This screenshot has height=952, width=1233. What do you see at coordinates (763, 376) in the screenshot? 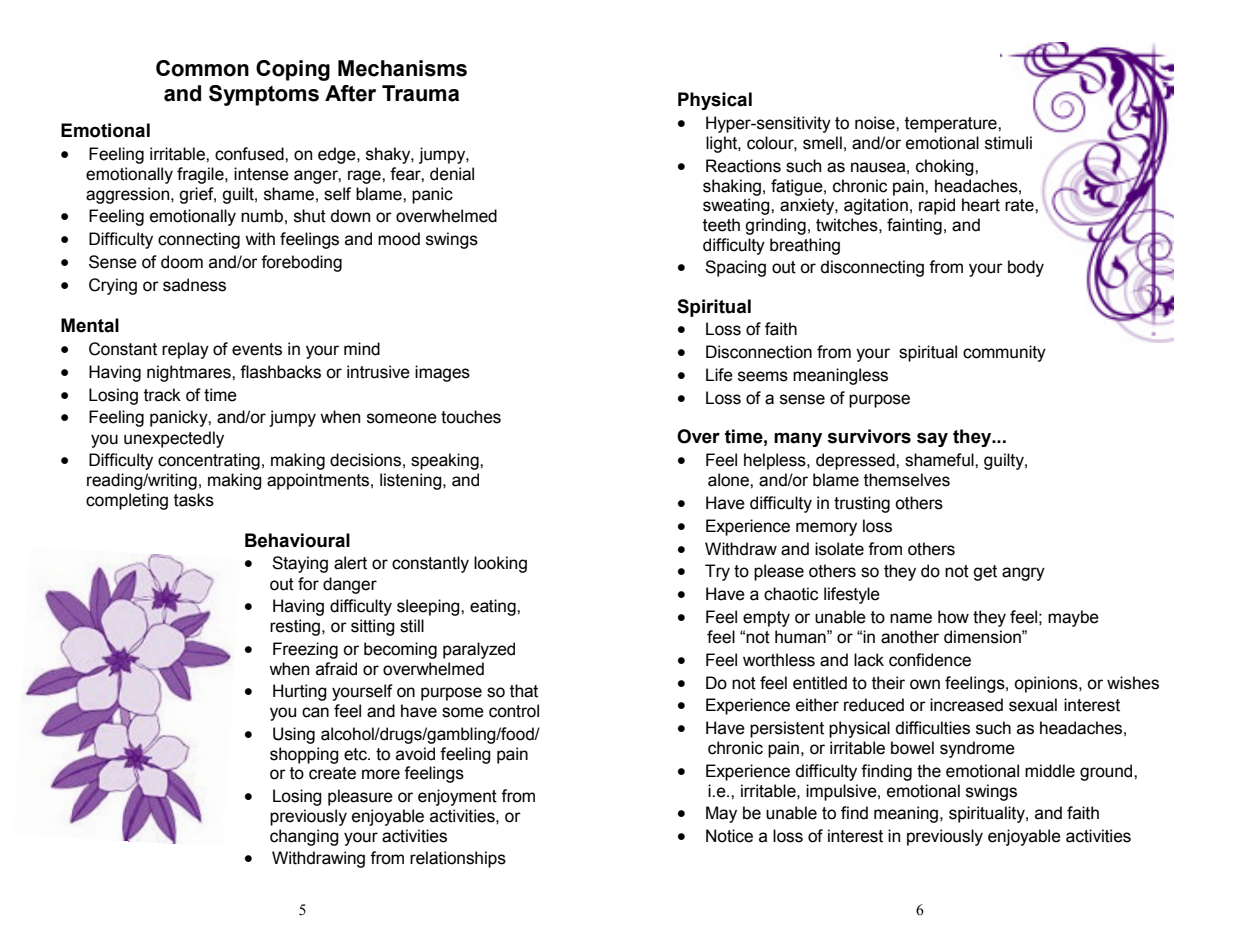
I see `seems` at bounding box center [763, 376].
